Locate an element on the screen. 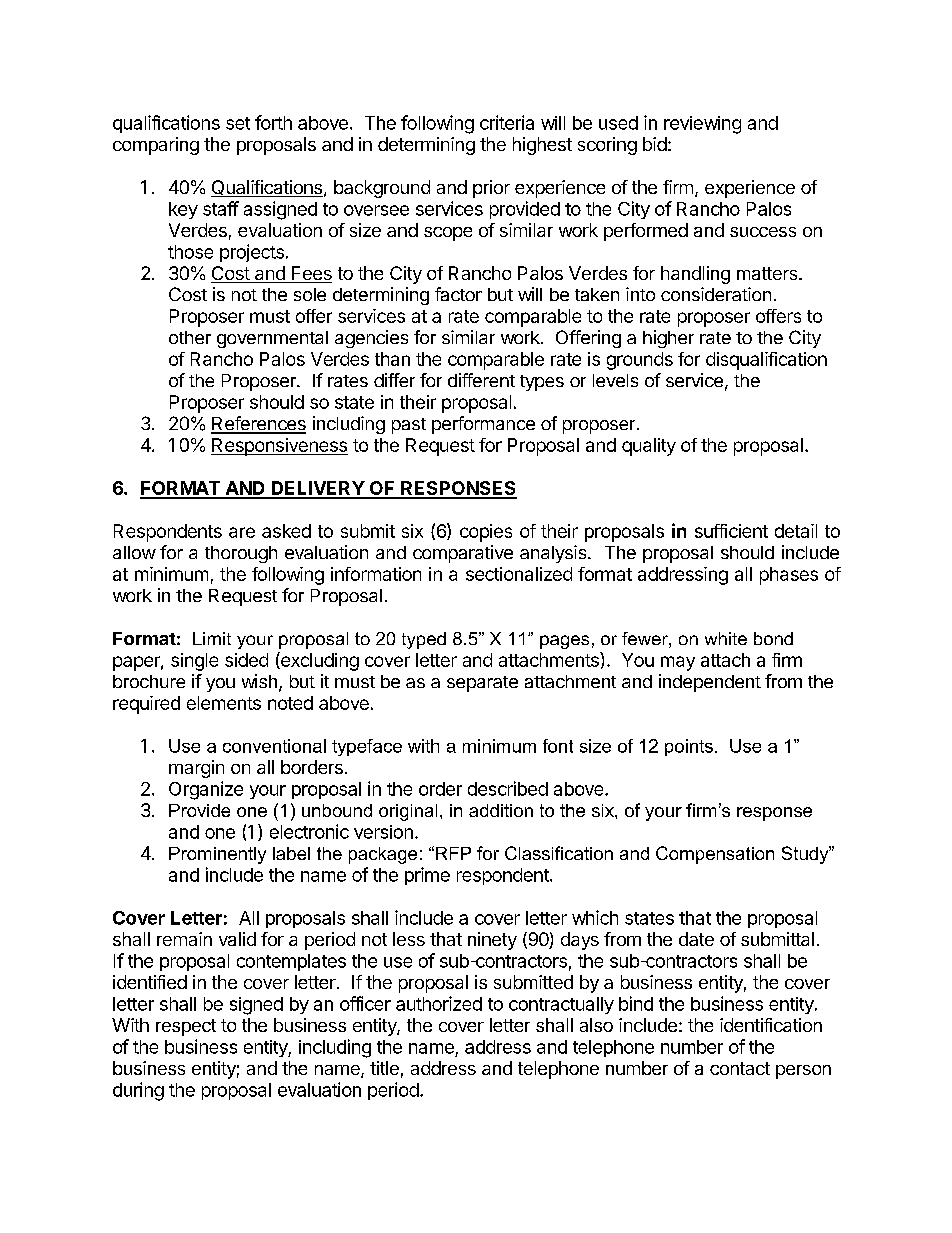  white is located at coordinates (726, 638).
